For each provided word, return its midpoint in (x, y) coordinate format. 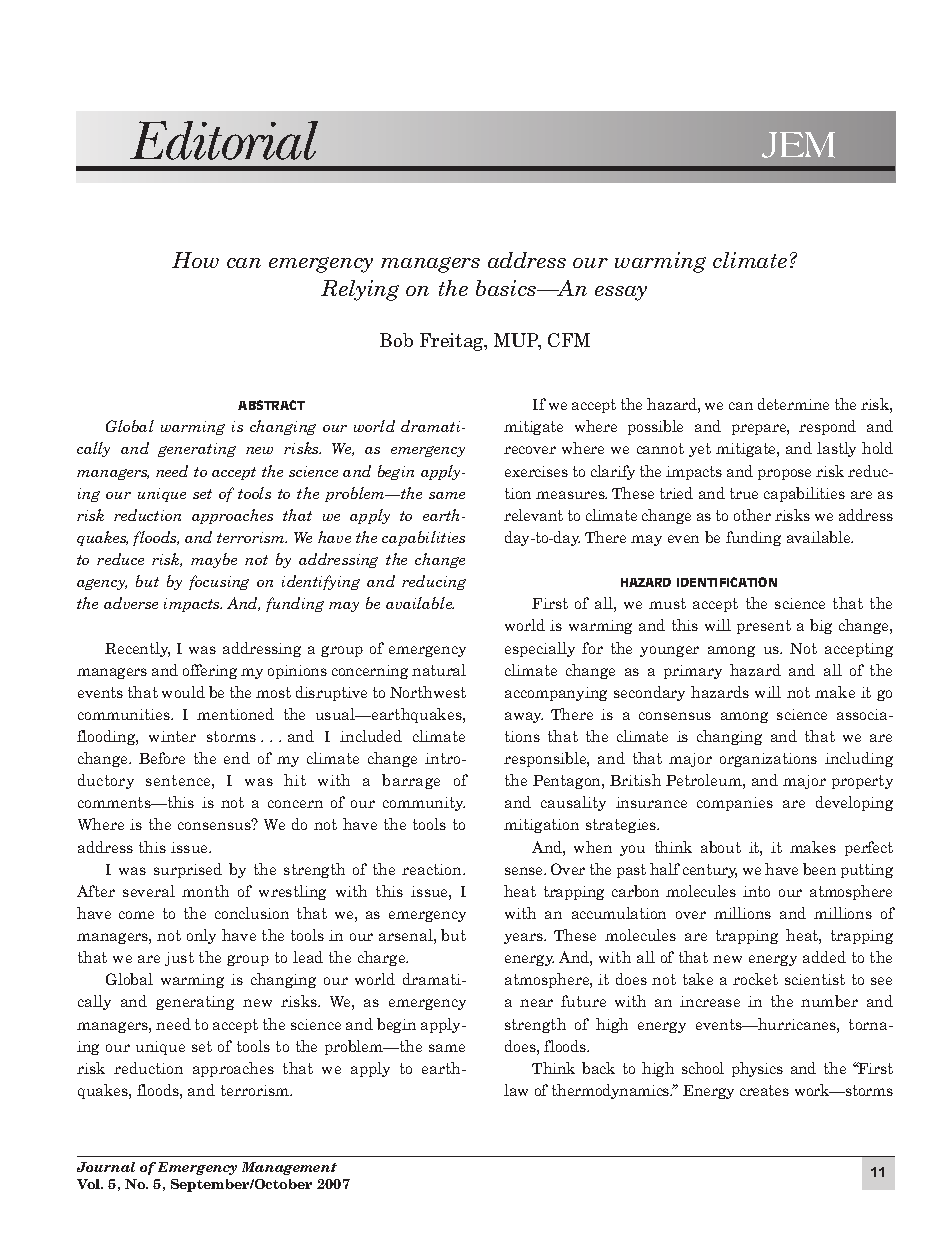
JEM (798, 145)
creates (764, 1090)
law (516, 1090)
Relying (360, 290)
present (764, 627)
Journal (106, 1167)
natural (439, 670)
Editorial (224, 140)
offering (210, 671)
